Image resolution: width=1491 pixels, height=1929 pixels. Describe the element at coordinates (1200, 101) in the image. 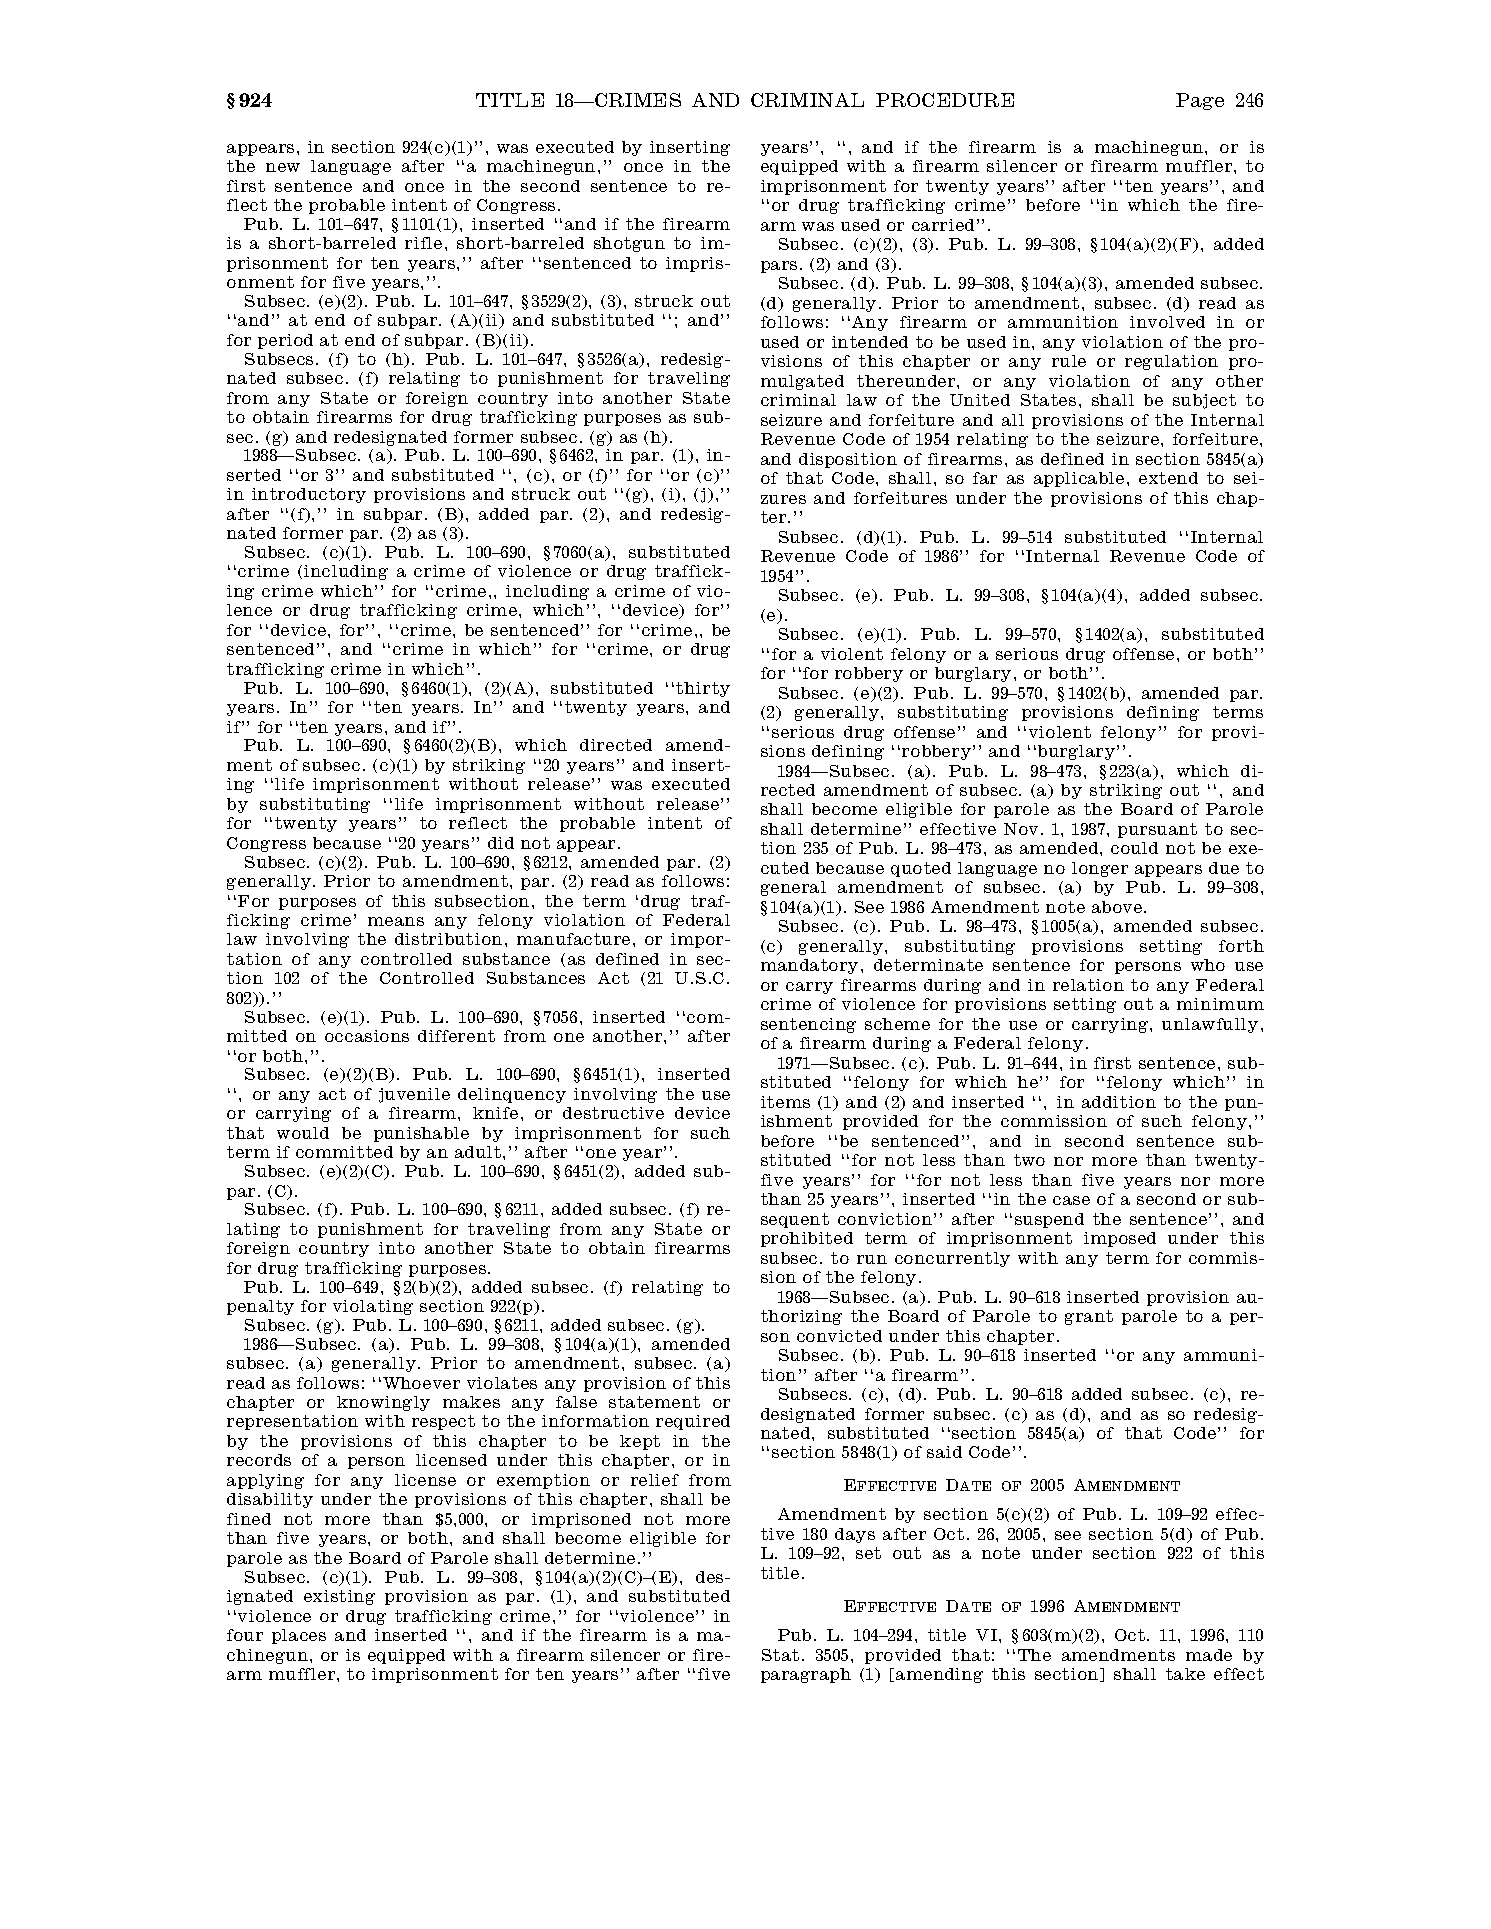

I see `Page` at that location.
